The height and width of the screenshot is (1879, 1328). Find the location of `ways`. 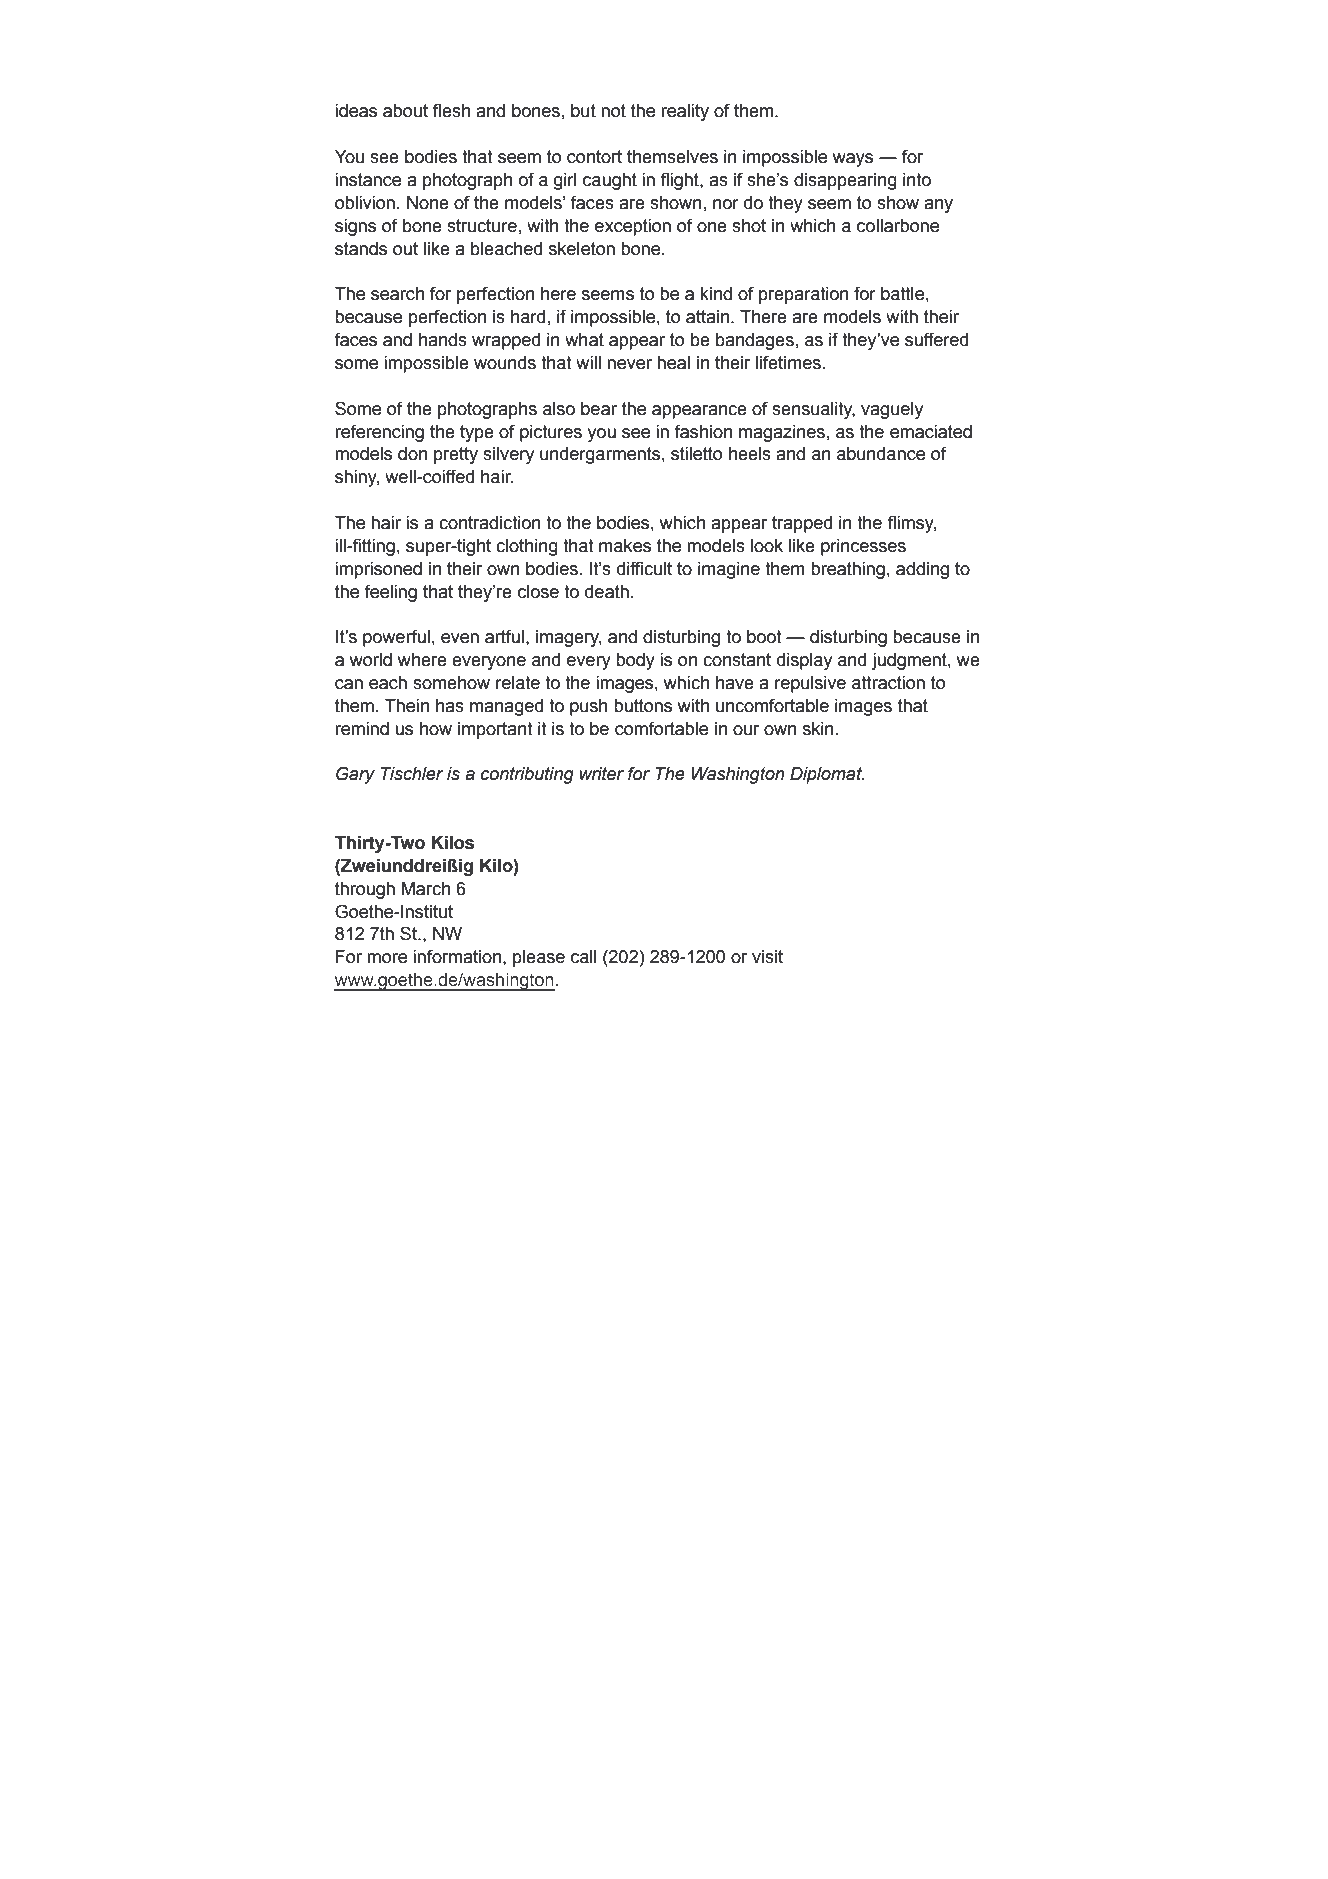

ways is located at coordinates (853, 160).
